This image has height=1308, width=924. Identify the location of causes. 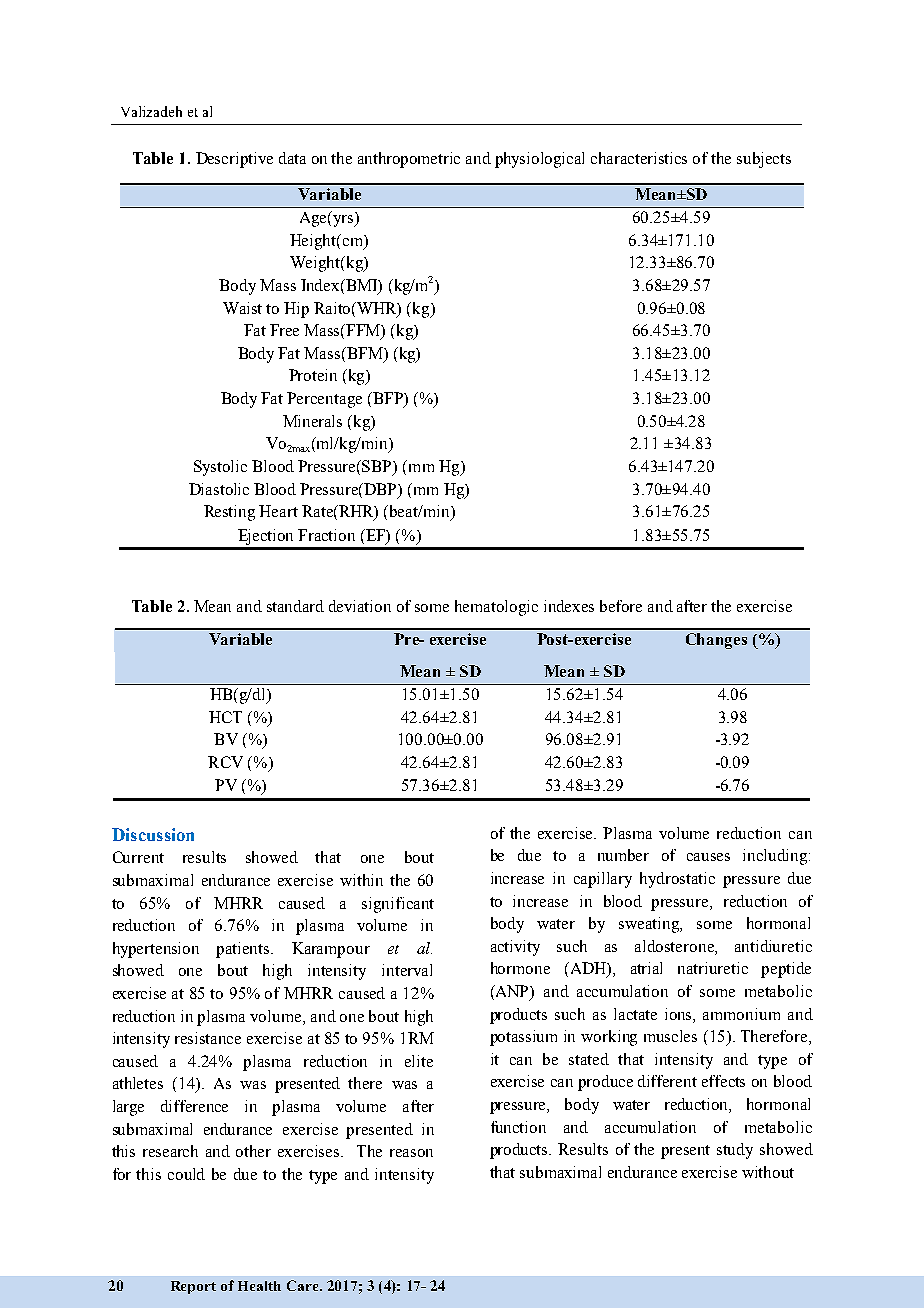
(708, 857).
